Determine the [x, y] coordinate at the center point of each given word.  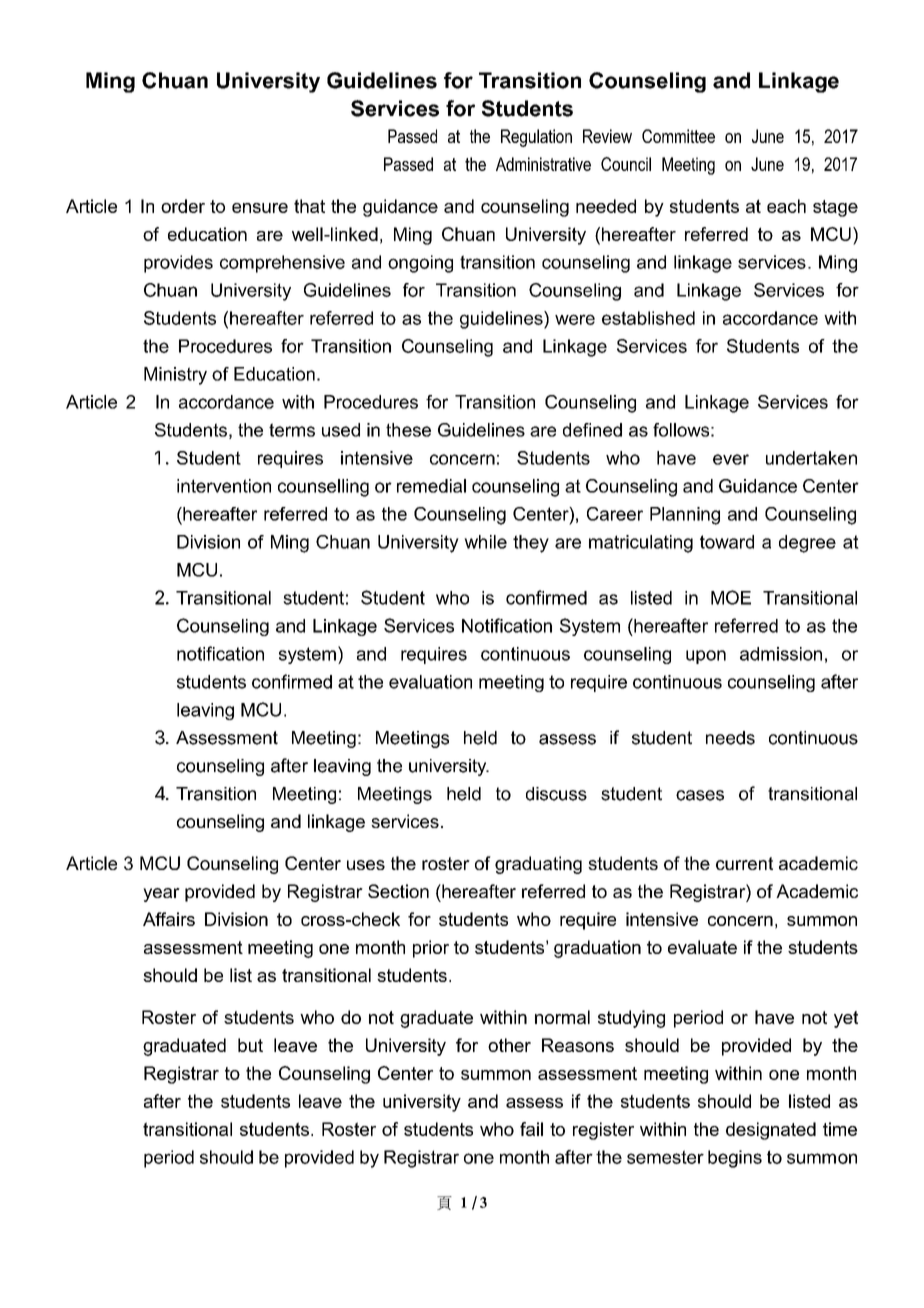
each [786, 206]
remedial [431, 486]
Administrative [543, 164]
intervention [224, 486]
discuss [556, 794]
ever [731, 459]
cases [700, 795]
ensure [260, 208]
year [161, 895]
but [250, 1045]
